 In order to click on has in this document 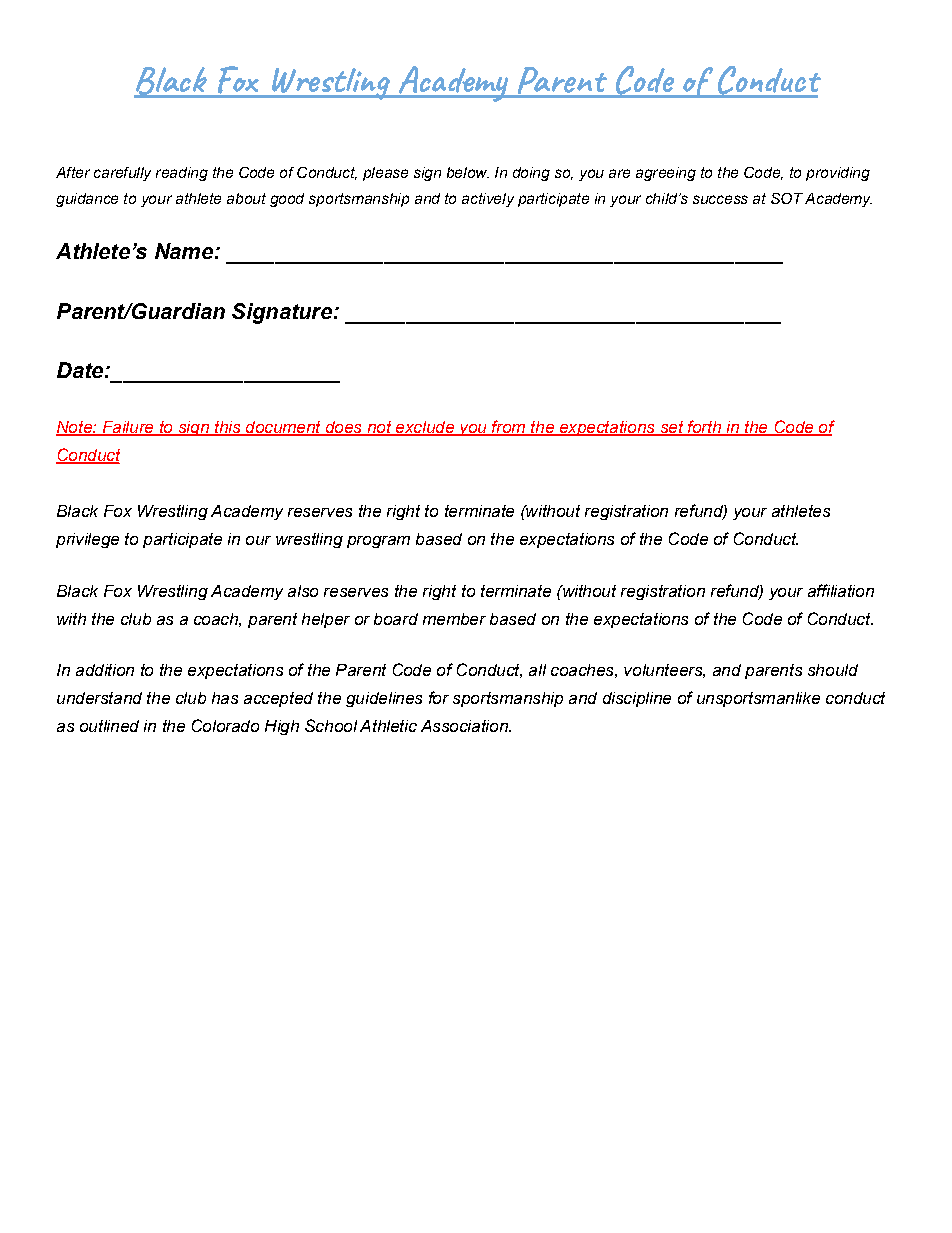, I will do `click(225, 698)`.
